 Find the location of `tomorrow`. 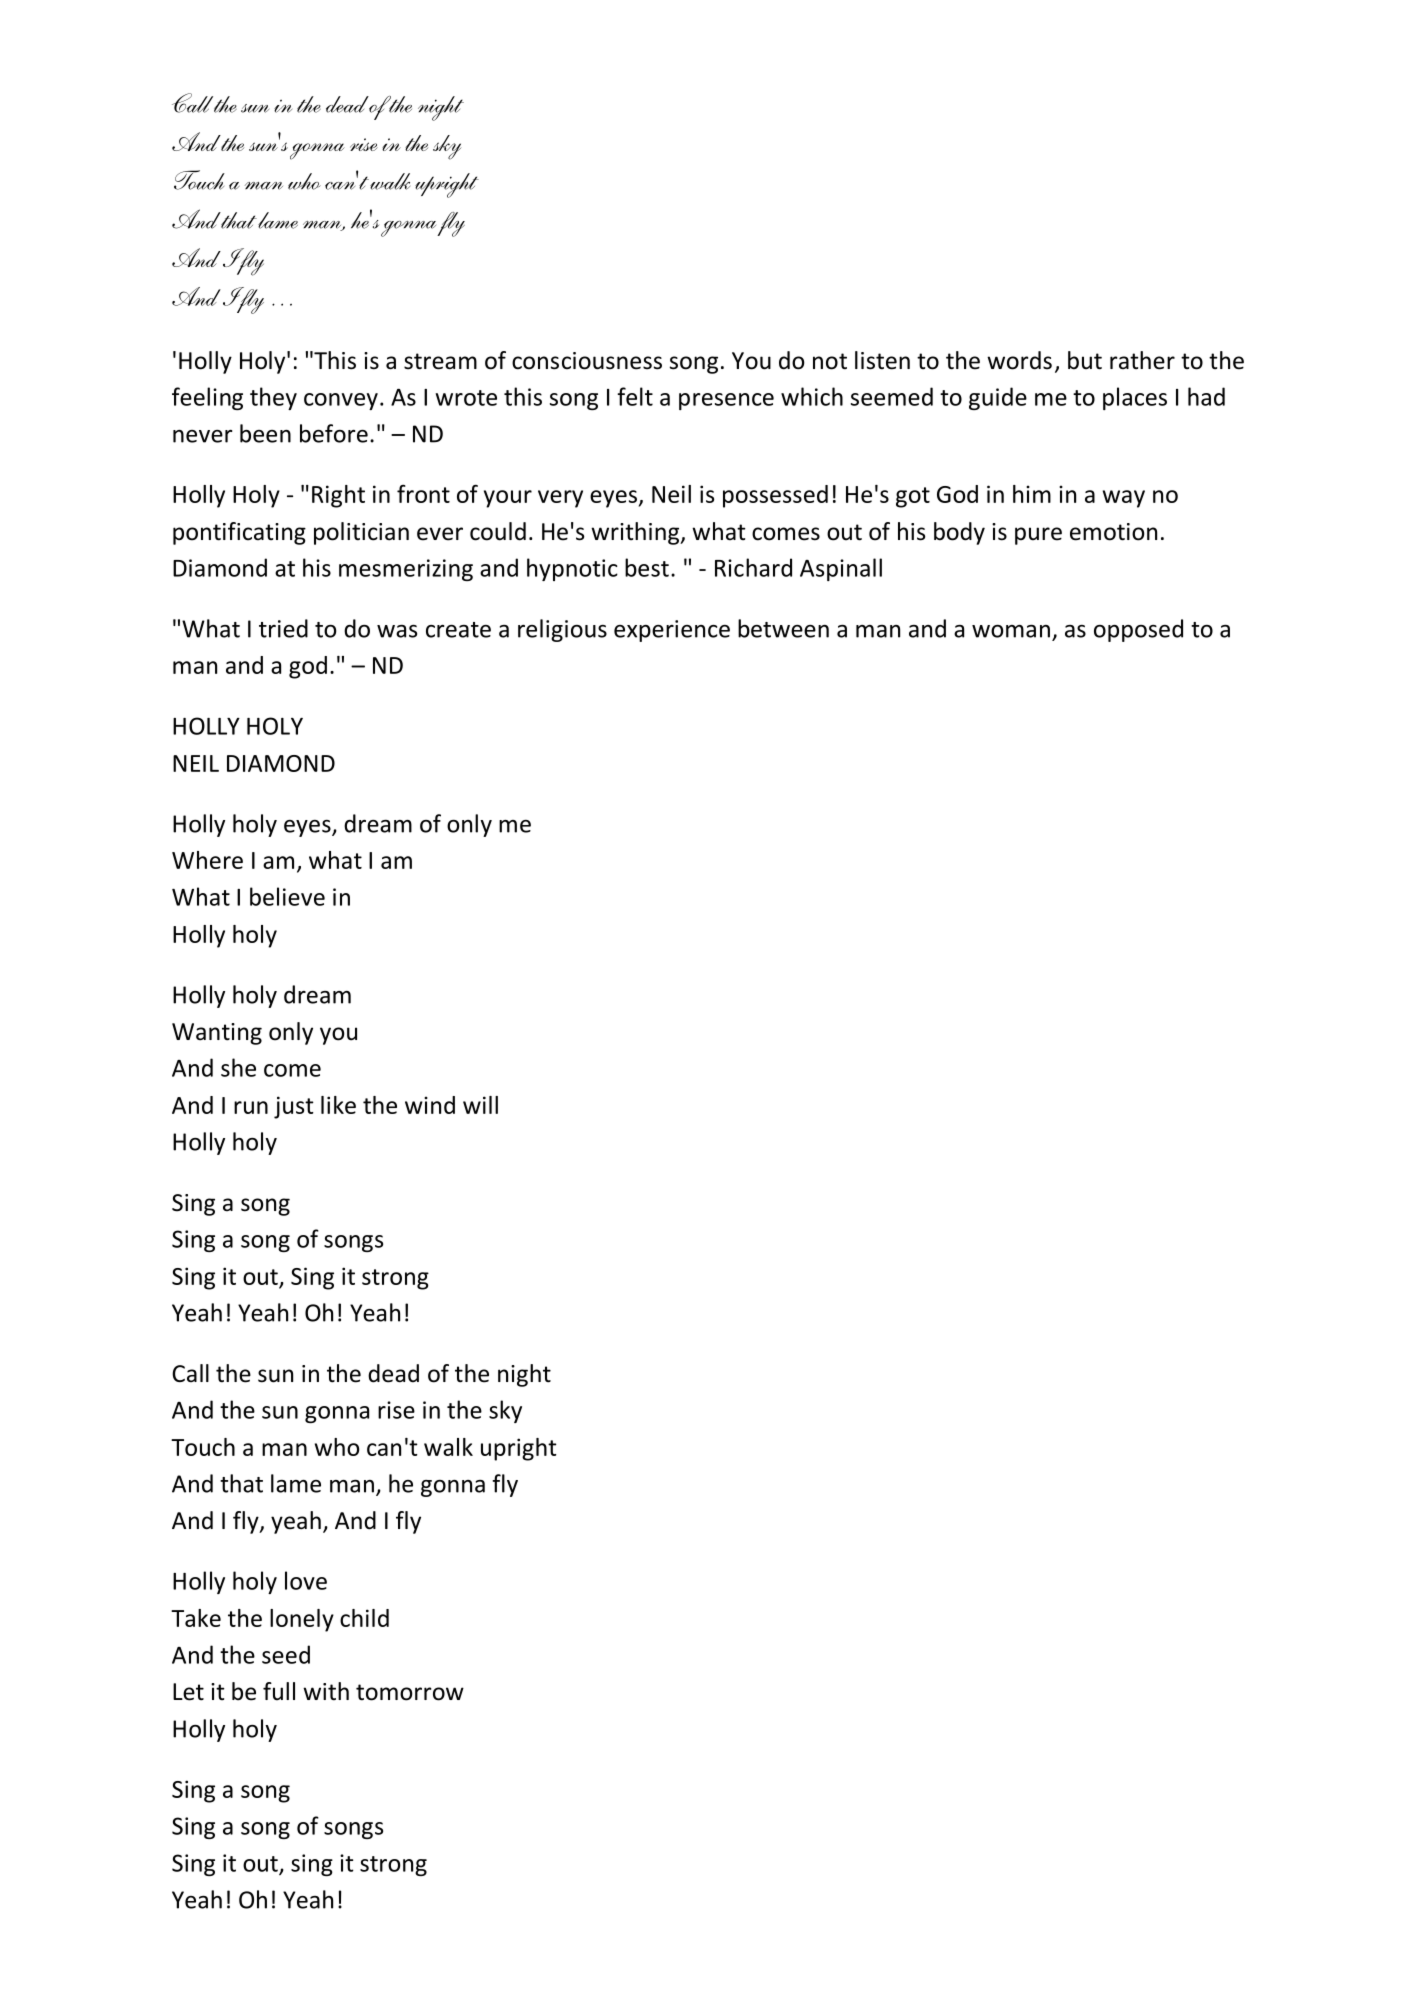

tomorrow is located at coordinates (410, 1692).
